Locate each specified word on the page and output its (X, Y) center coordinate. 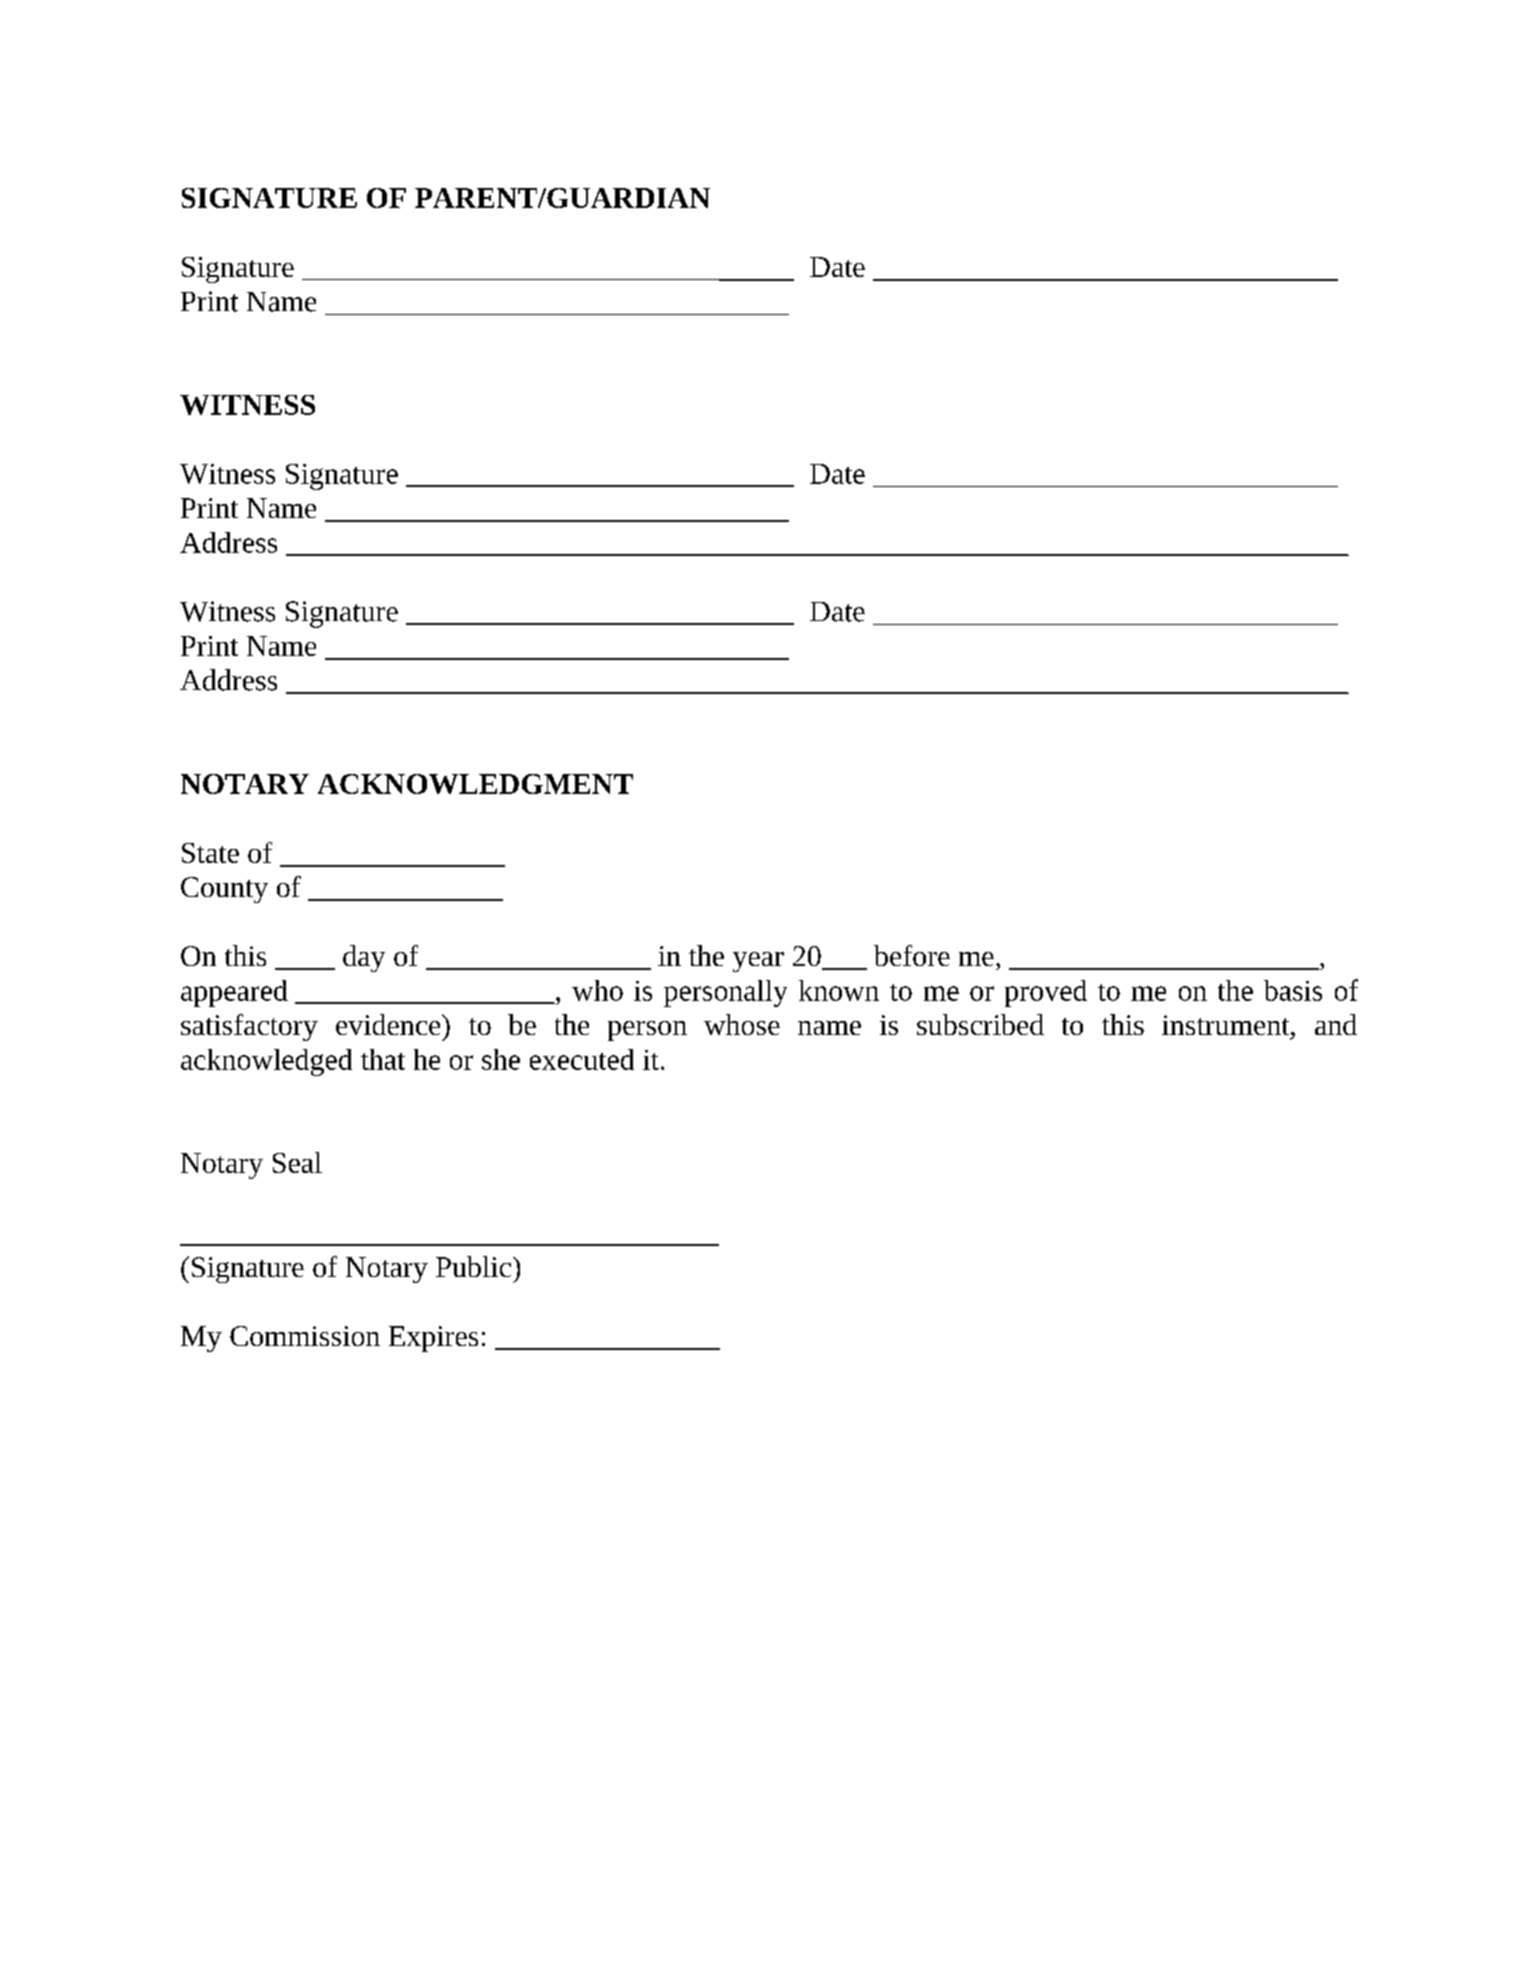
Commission (305, 1336)
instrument (1227, 1025)
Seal (297, 1162)
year (758, 962)
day (364, 958)
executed (582, 1059)
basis (1293, 990)
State (210, 853)
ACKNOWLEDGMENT (475, 784)
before (912, 955)
